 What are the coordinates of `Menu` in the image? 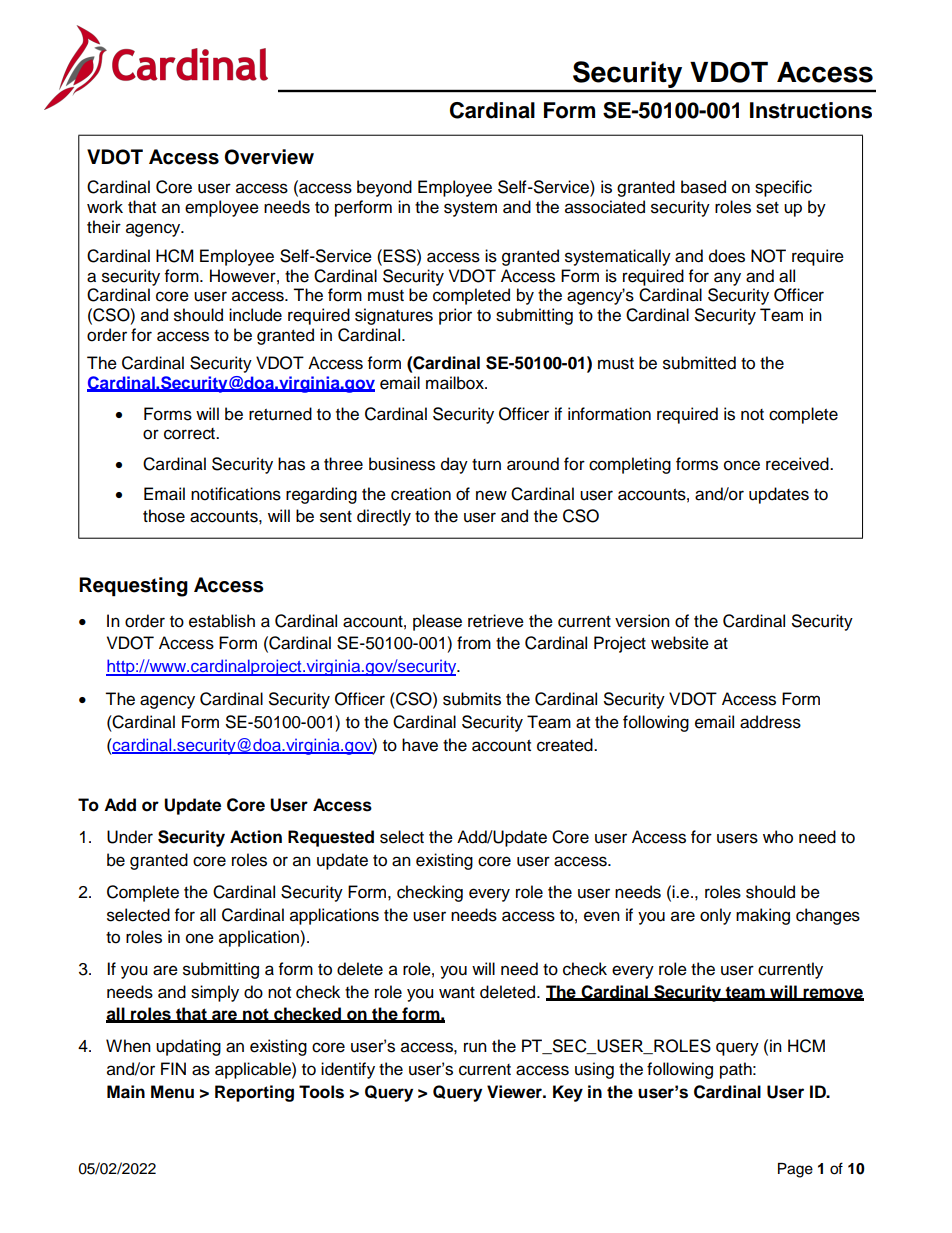 It's located at (172, 1092).
